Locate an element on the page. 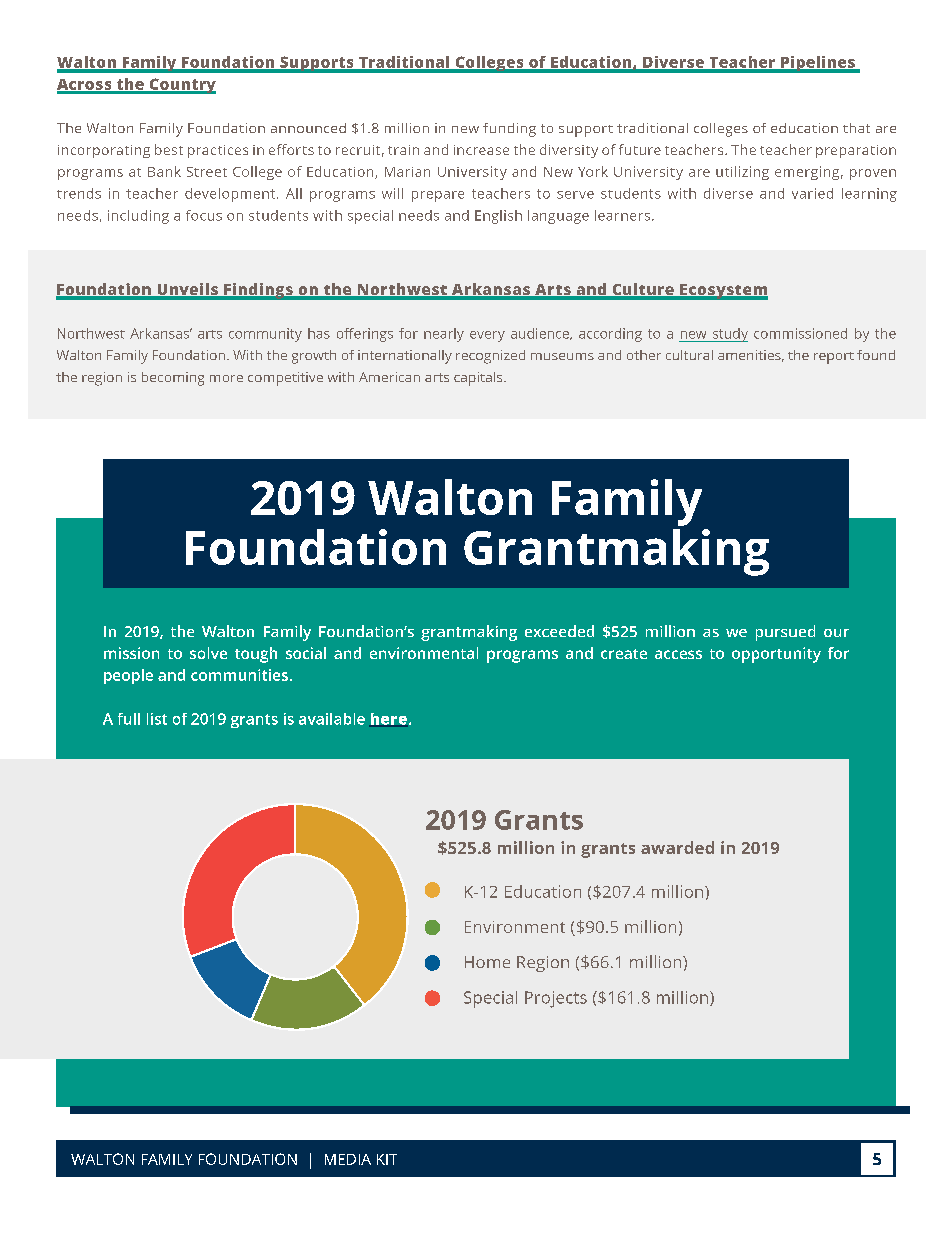  that is located at coordinates (856, 128).
